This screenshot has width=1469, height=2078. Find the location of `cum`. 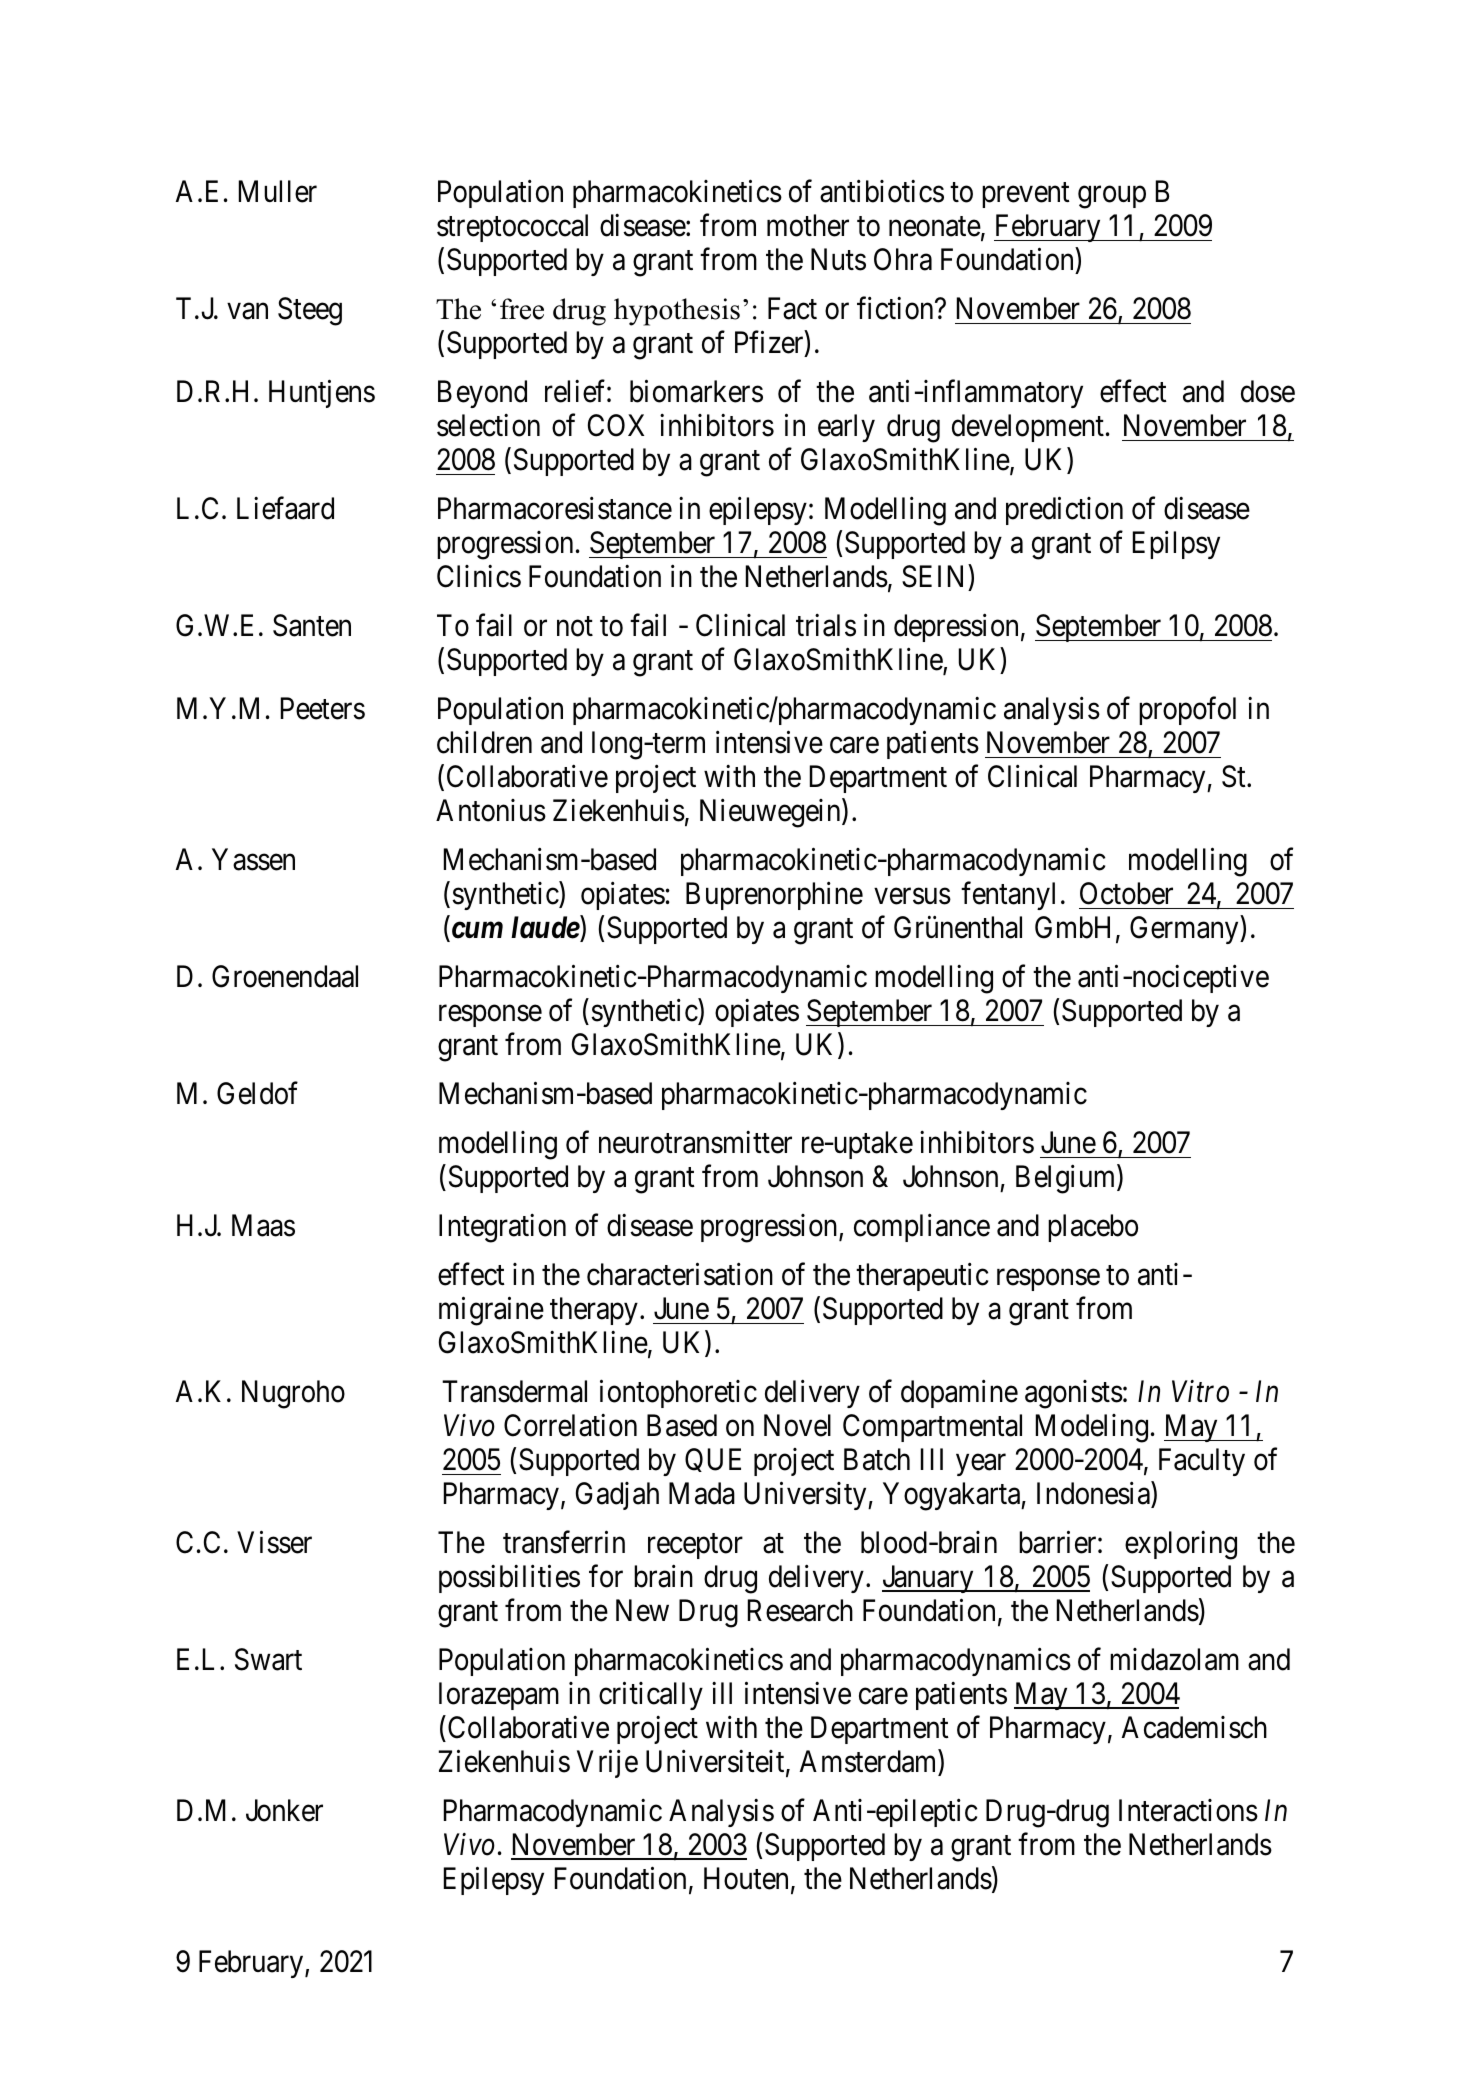

cum is located at coordinates (476, 932).
